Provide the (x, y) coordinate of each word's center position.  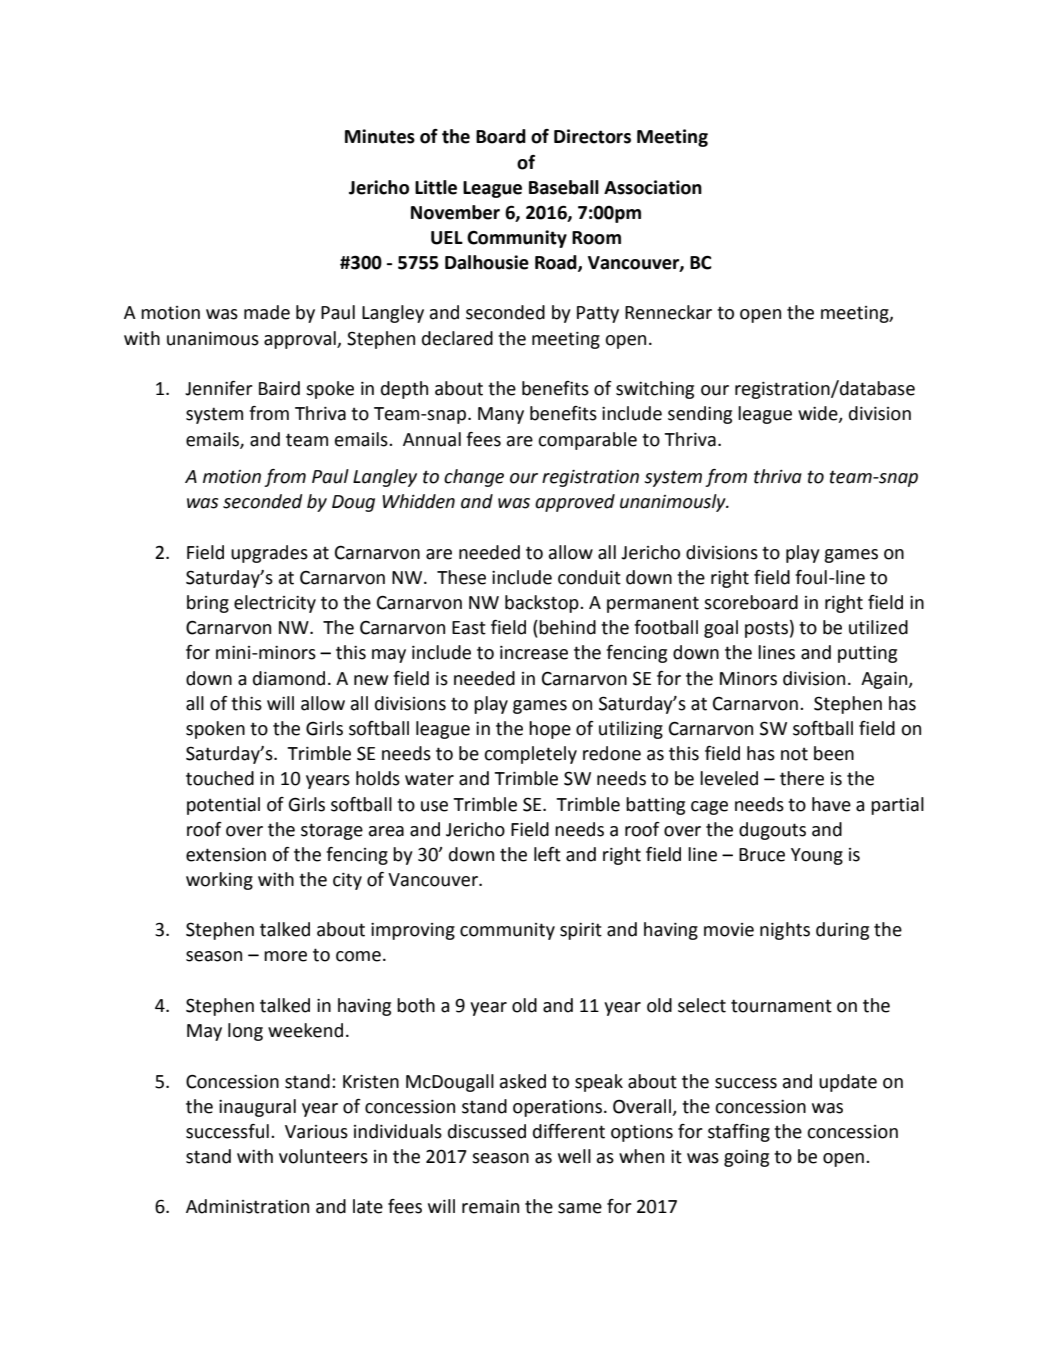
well (574, 1156)
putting (867, 654)
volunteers (323, 1156)
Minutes (380, 136)
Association (653, 187)
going (746, 1158)
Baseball (564, 187)
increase (534, 653)
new (371, 680)
